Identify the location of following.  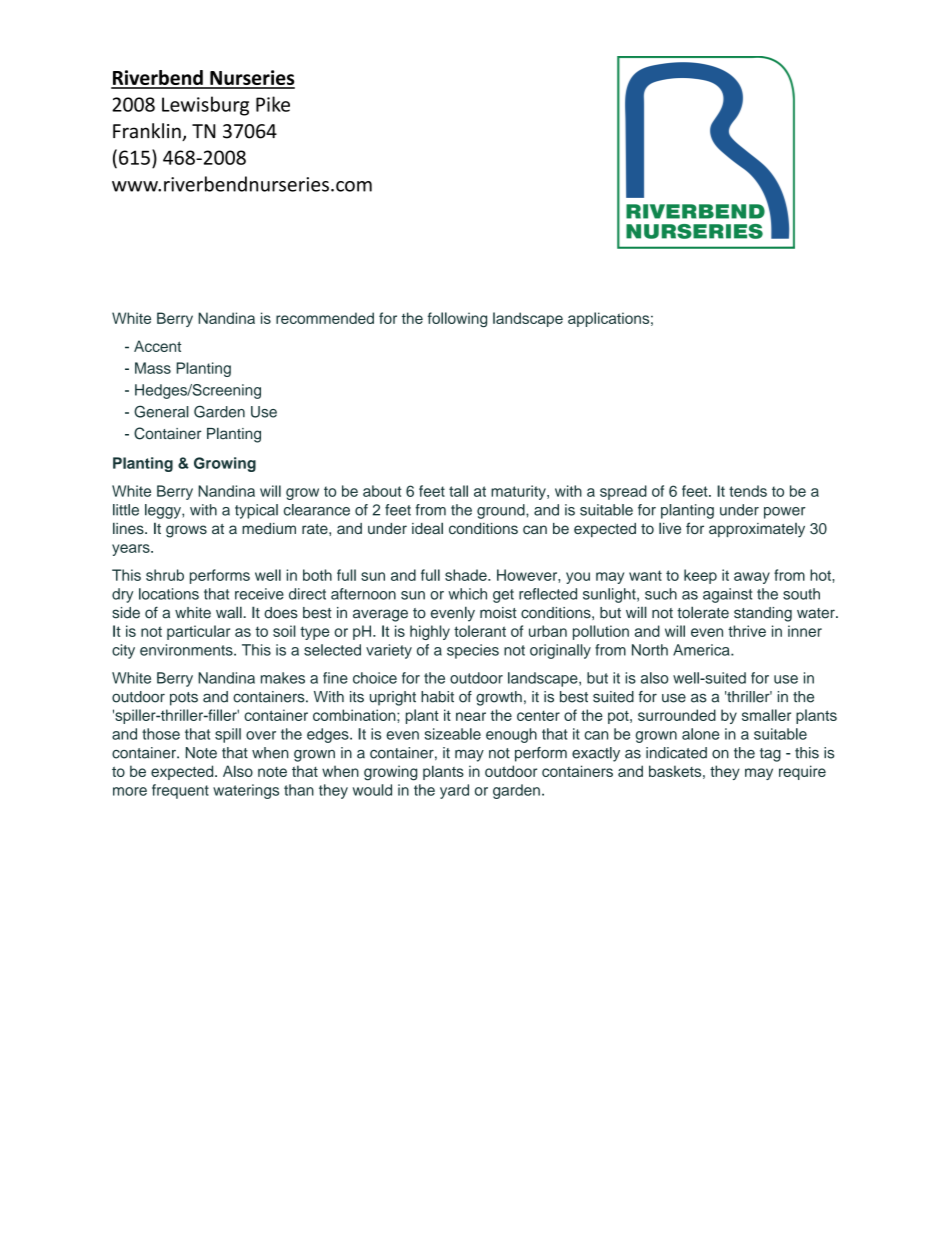
(457, 320).
